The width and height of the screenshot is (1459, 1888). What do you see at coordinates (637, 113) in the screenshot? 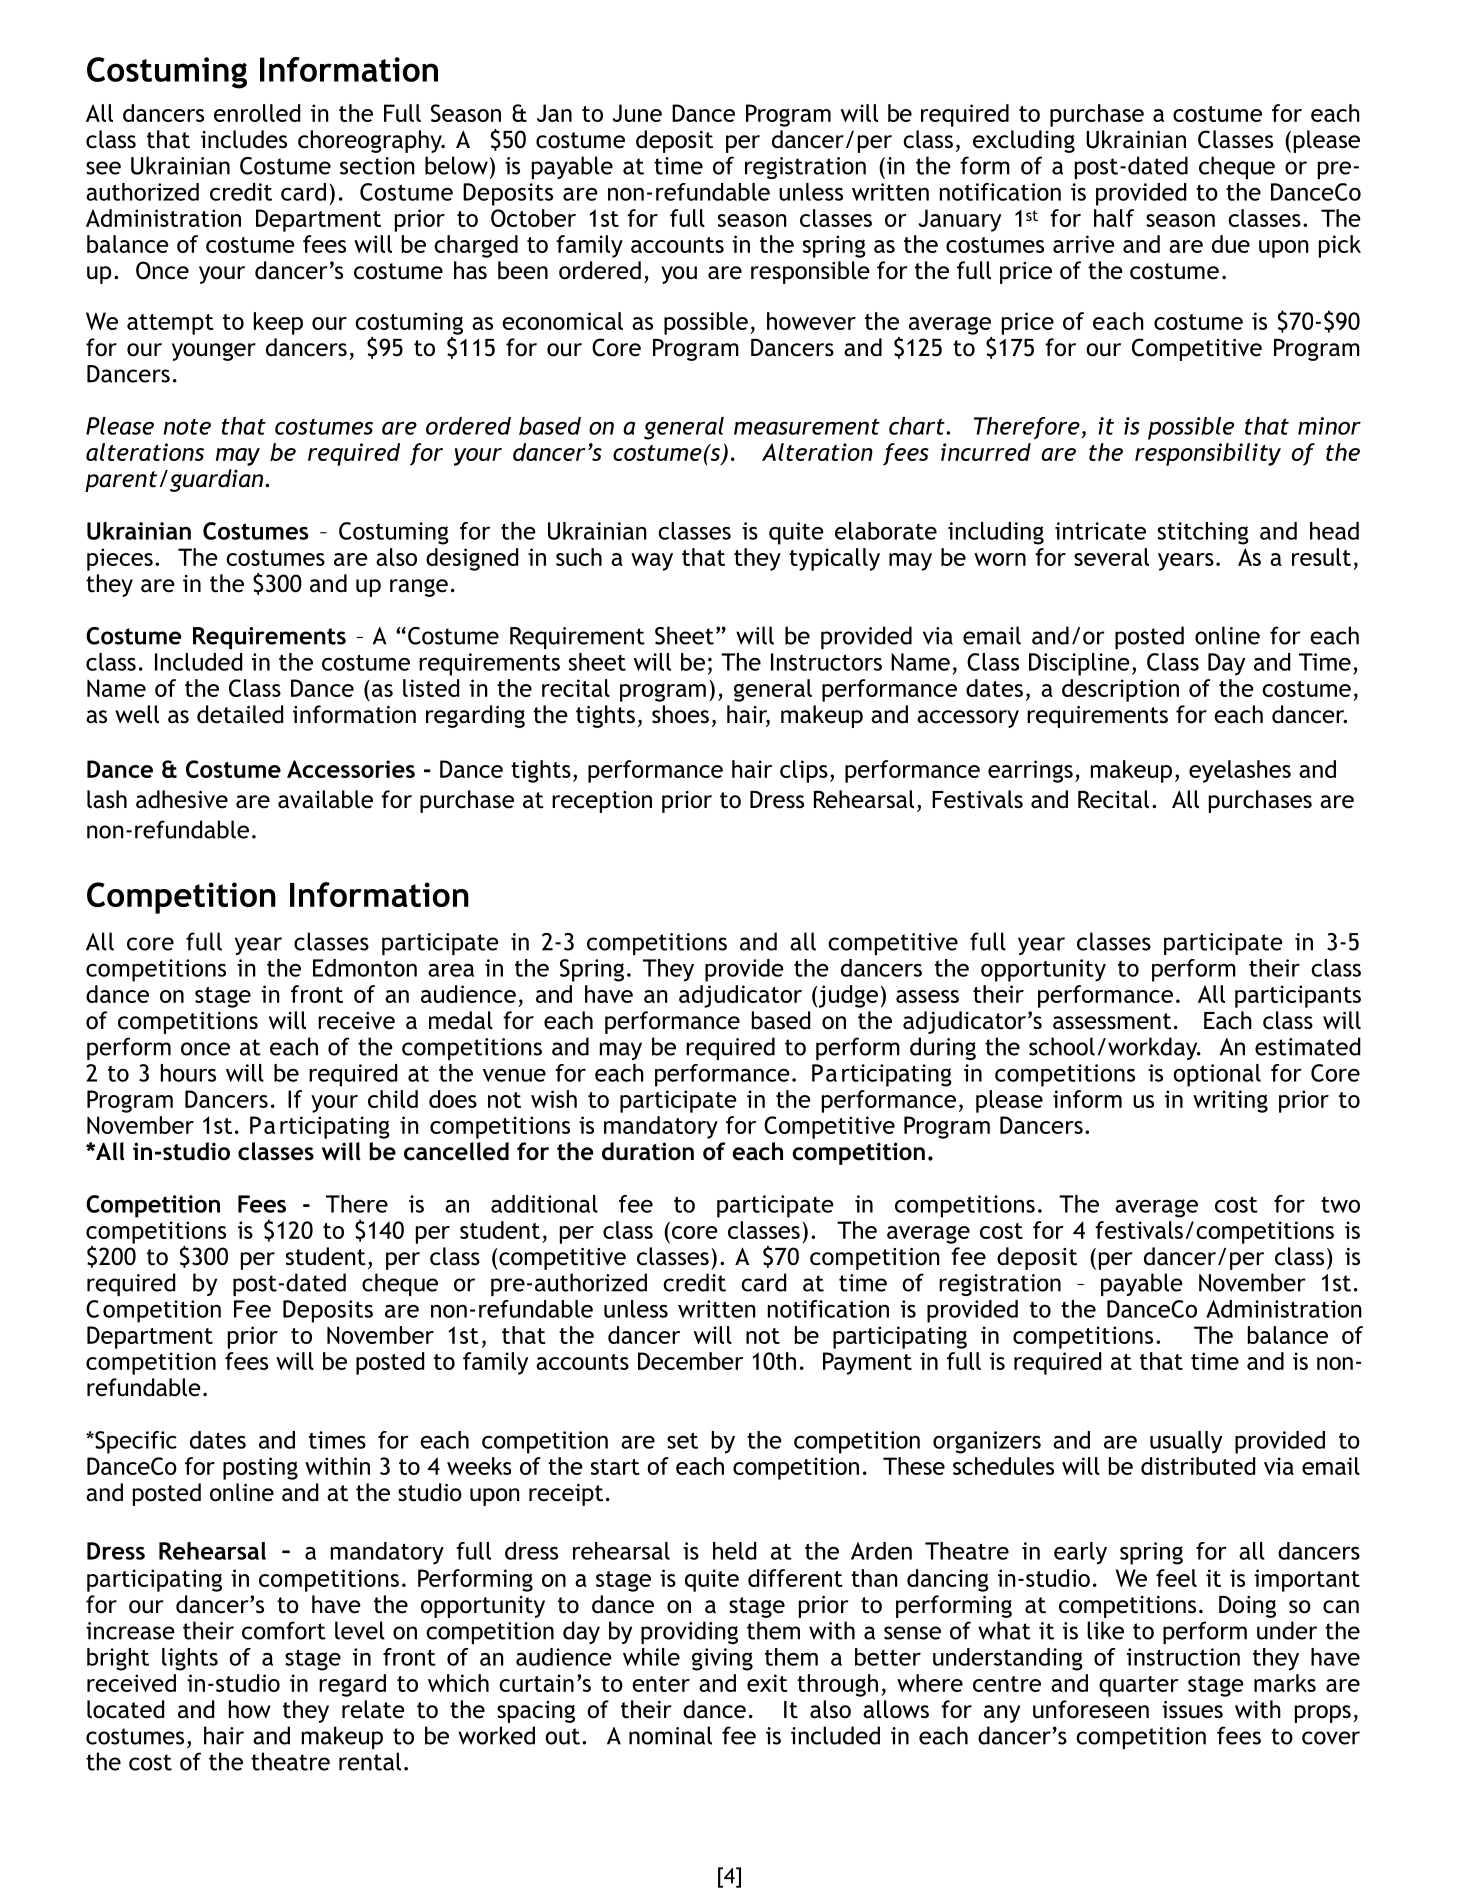
I see `June` at bounding box center [637, 113].
